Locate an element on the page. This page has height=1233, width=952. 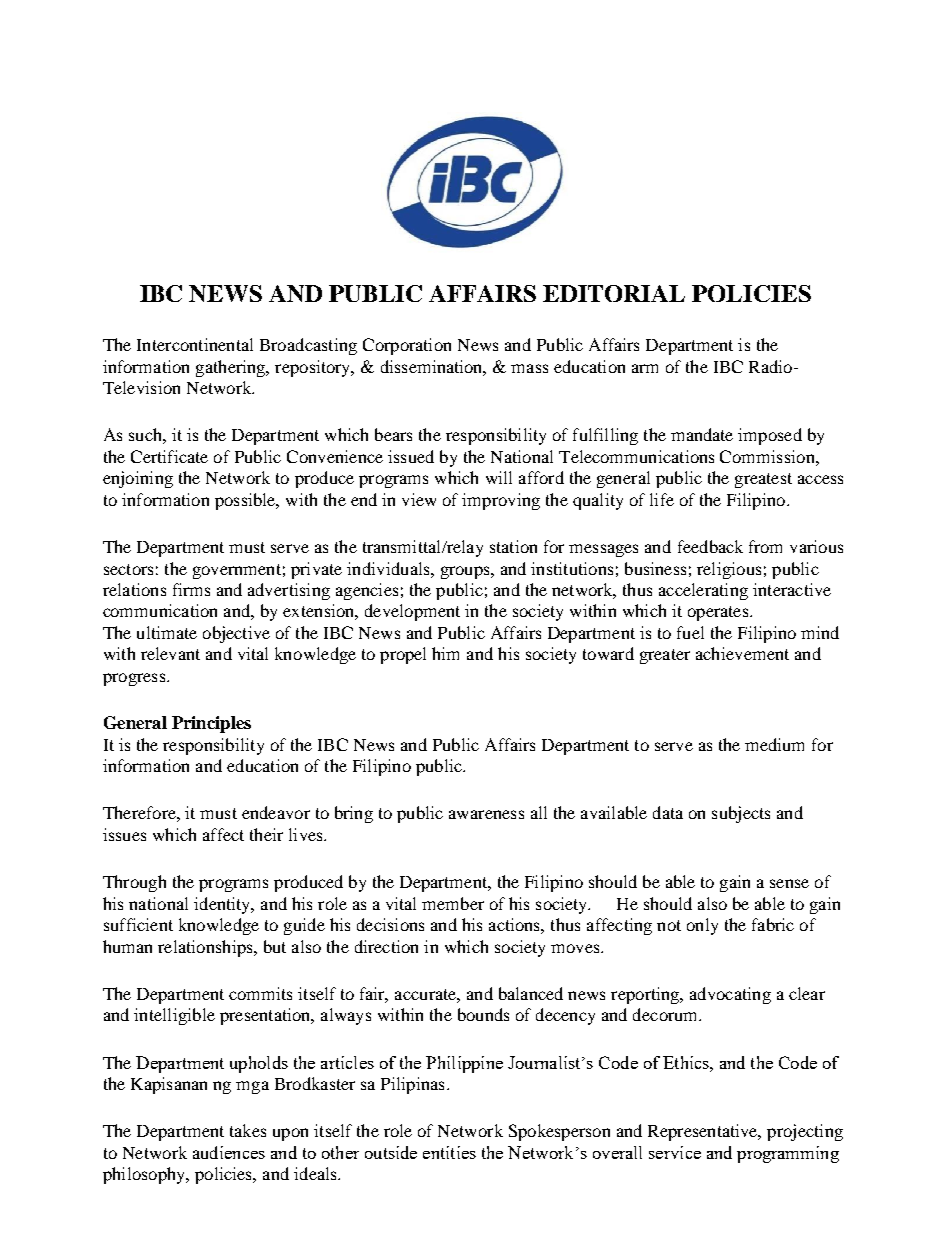
advocating is located at coordinates (730, 995).
